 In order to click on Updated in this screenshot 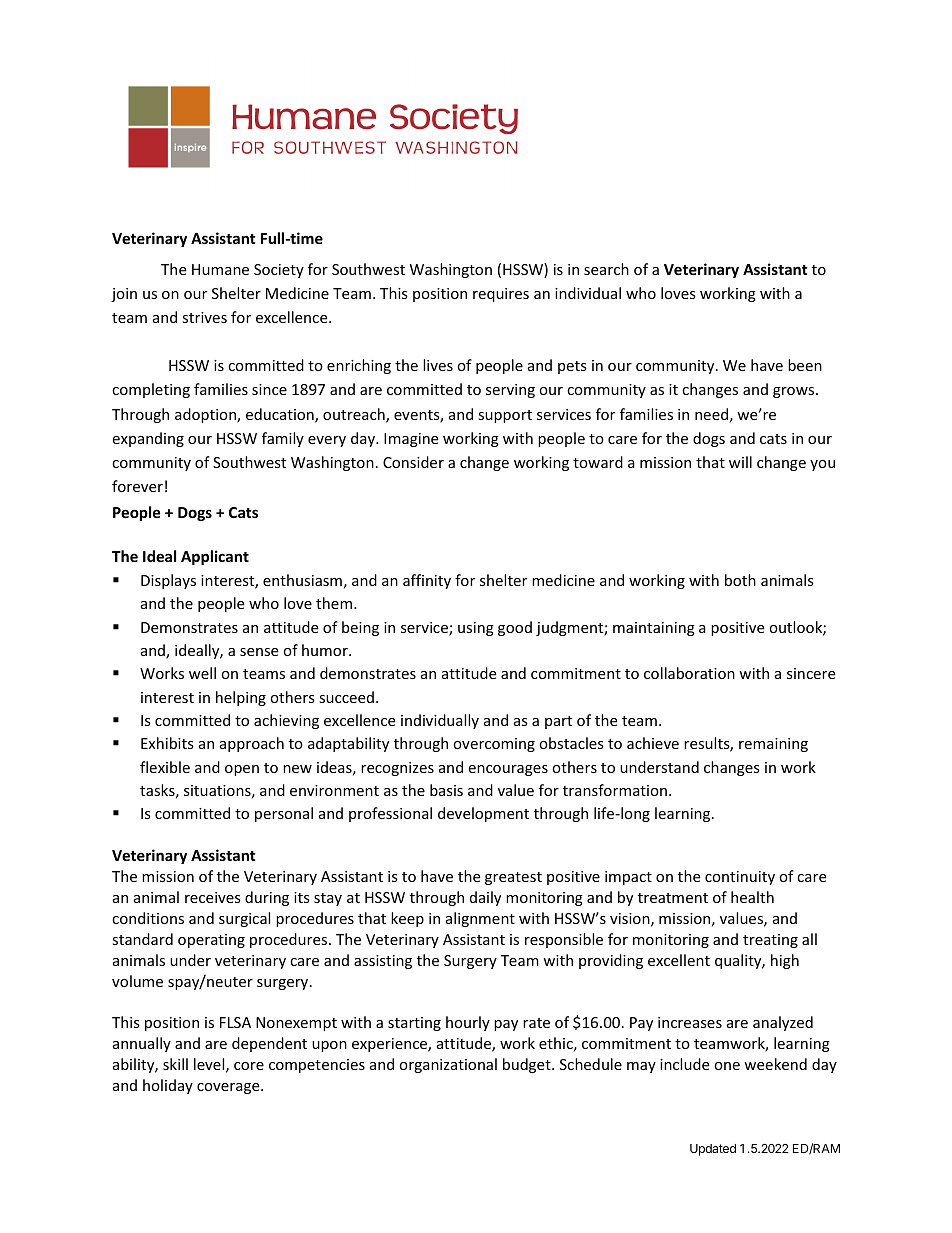, I will do `click(713, 1150)`.
